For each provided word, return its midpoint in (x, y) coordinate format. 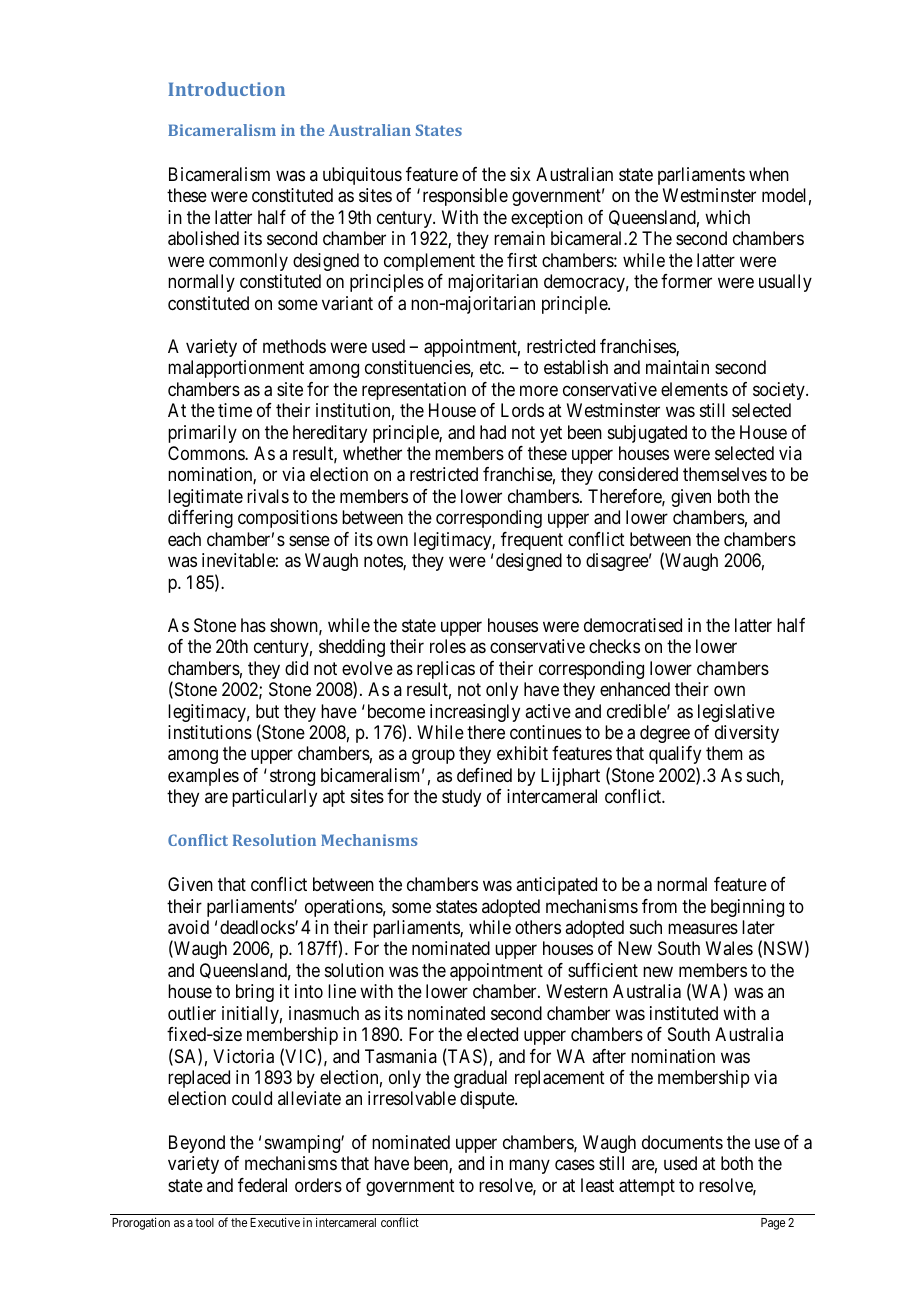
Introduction (226, 89)
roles (448, 646)
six (520, 174)
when (769, 174)
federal (262, 1185)
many (529, 1167)
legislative (736, 713)
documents (682, 1142)
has (253, 625)
